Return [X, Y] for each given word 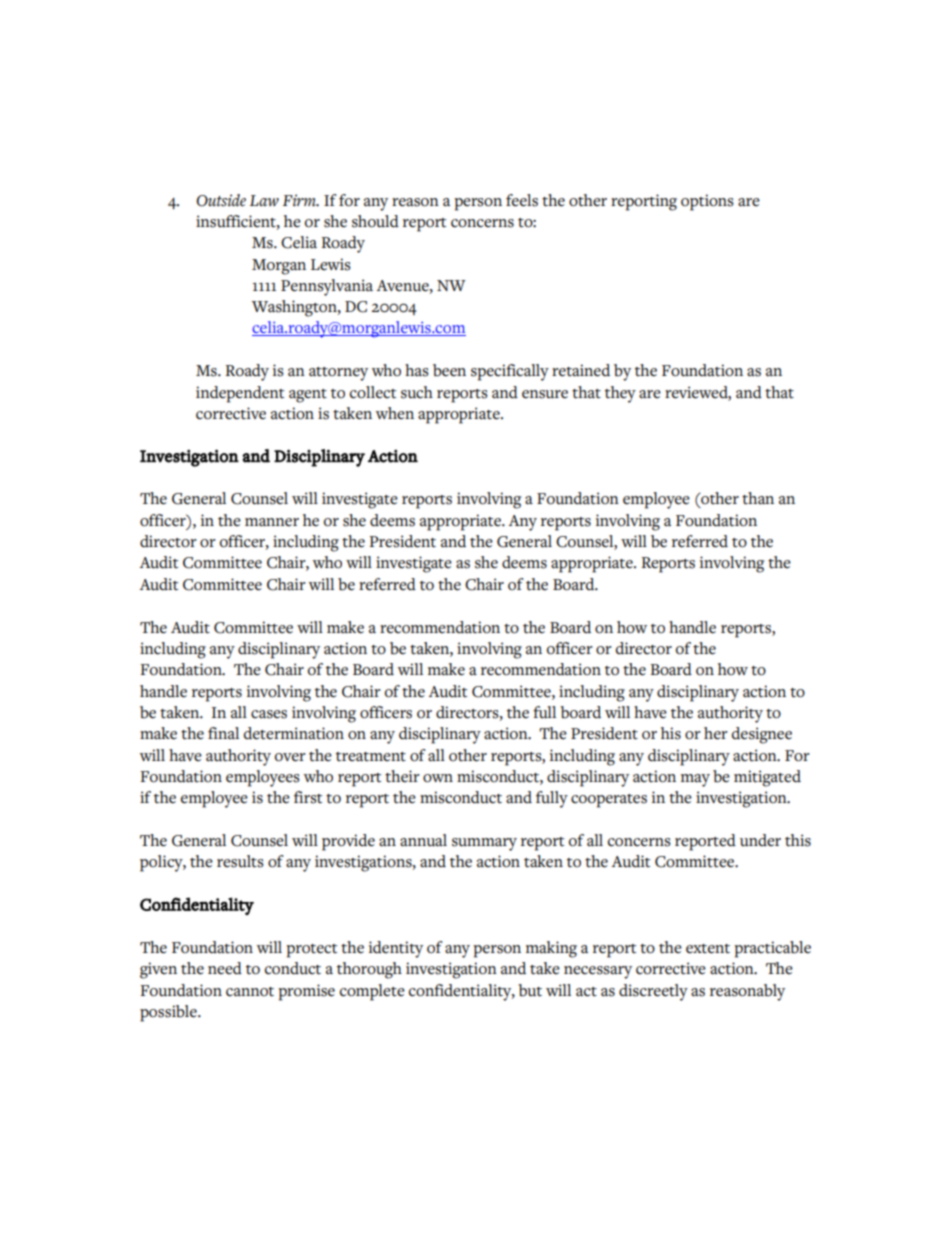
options [707, 202]
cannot [250, 992]
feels [522, 200]
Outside [221, 200]
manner [272, 522]
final [223, 733]
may [695, 780]
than [758, 498]
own [438, 778]
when [395, 413]
